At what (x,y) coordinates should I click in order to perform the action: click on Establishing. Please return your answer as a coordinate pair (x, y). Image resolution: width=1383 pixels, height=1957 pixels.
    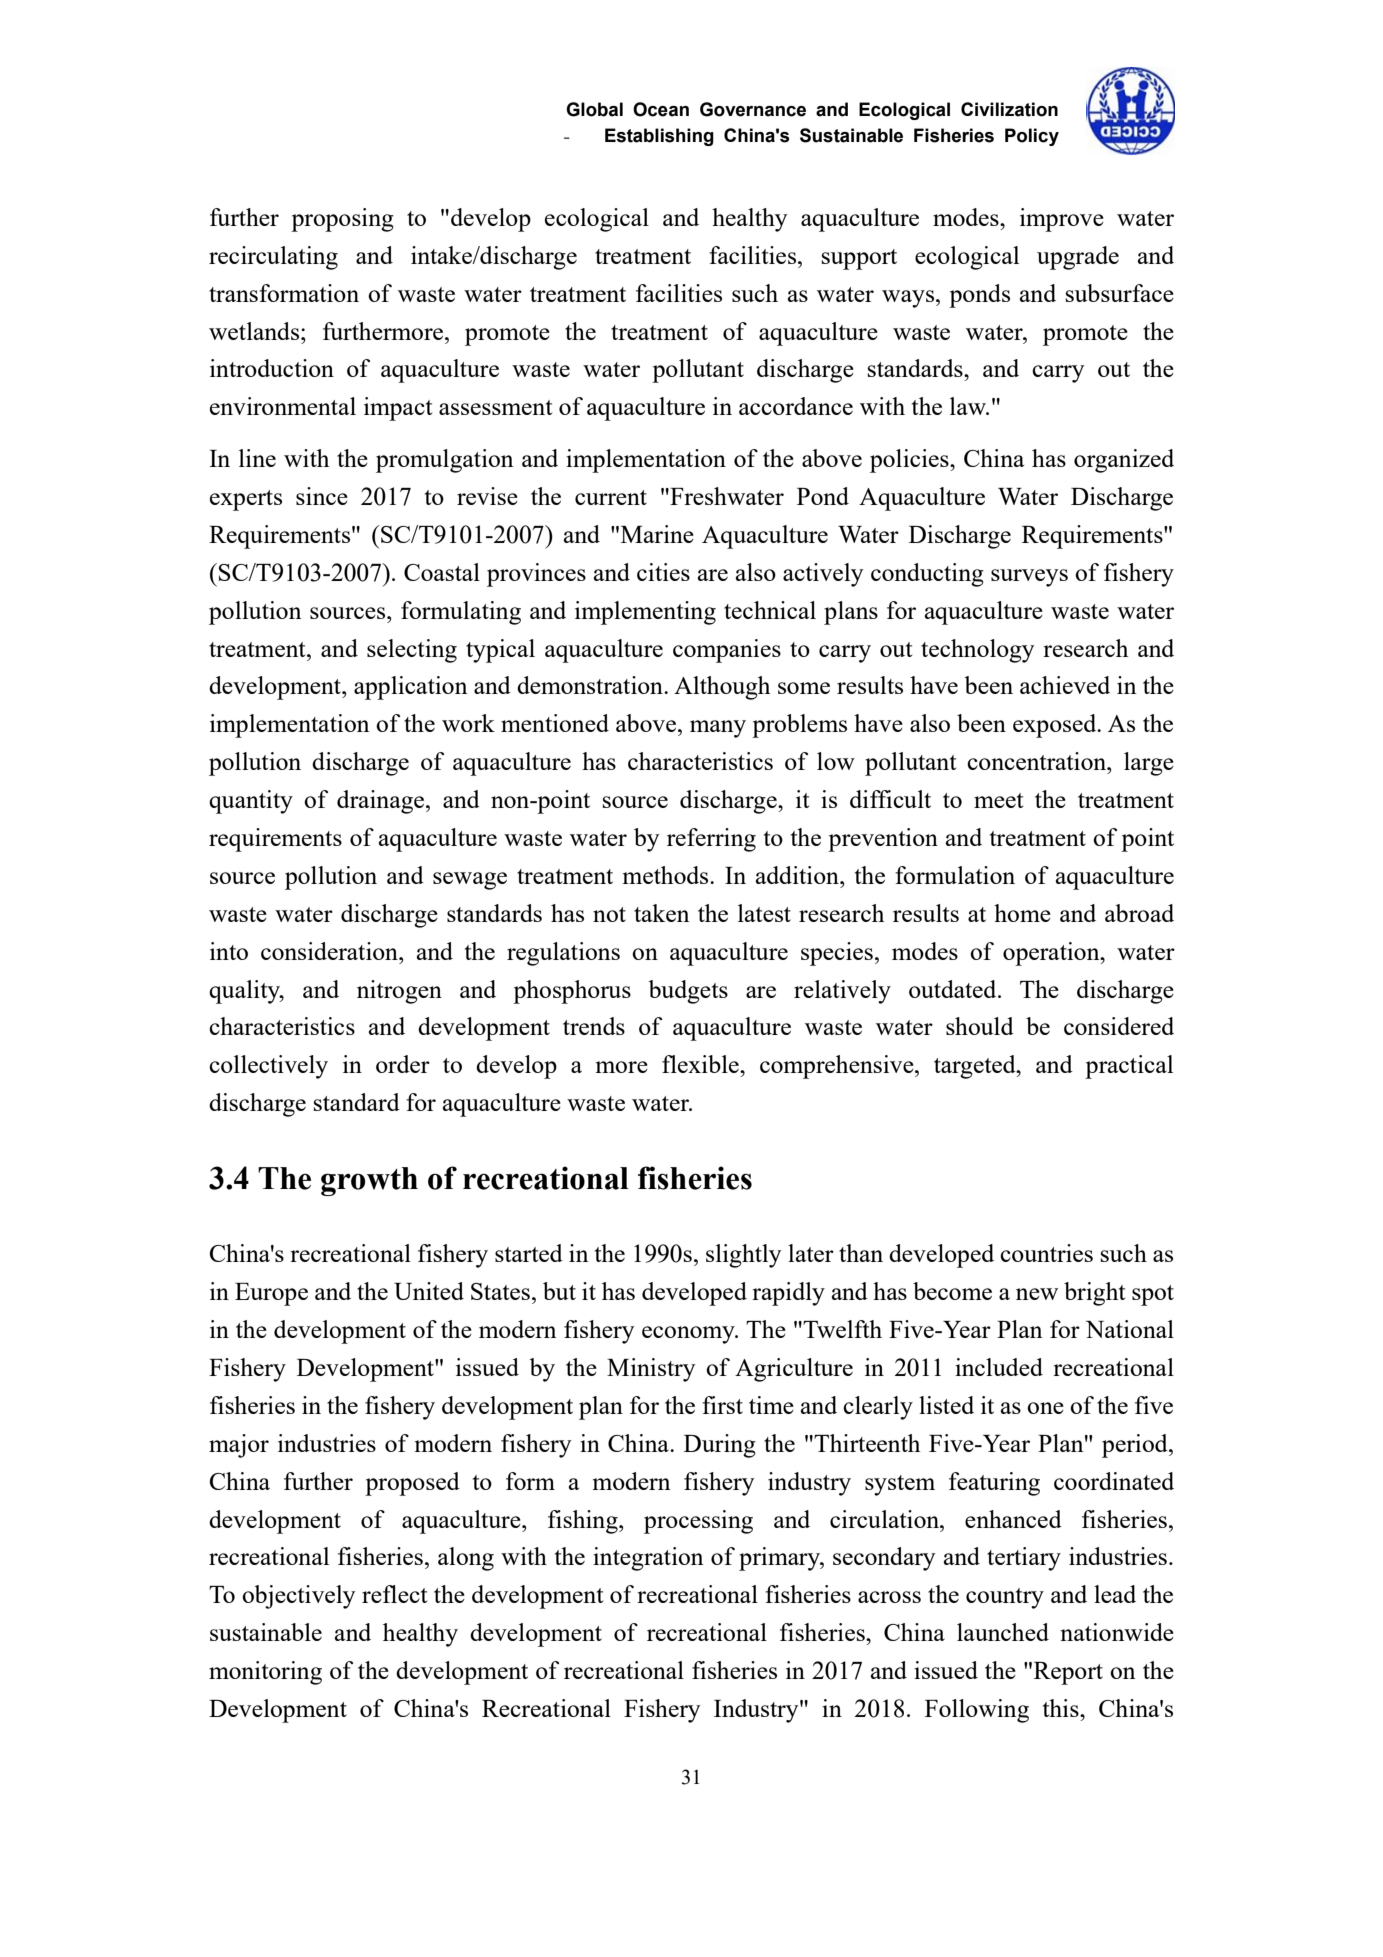
    Looking at the image, I should click on (659, 137).
